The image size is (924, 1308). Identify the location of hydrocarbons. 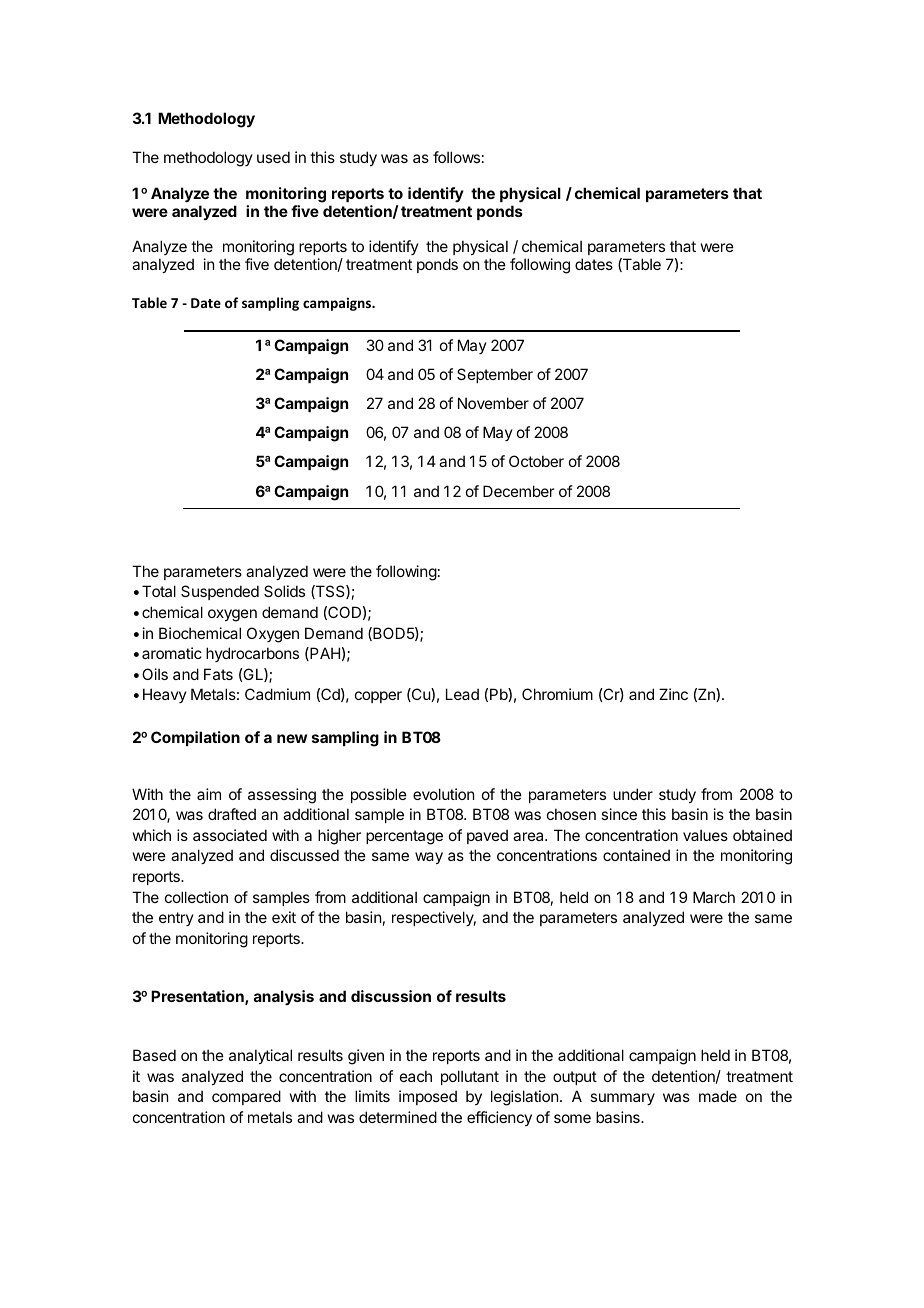
(252, 654).
